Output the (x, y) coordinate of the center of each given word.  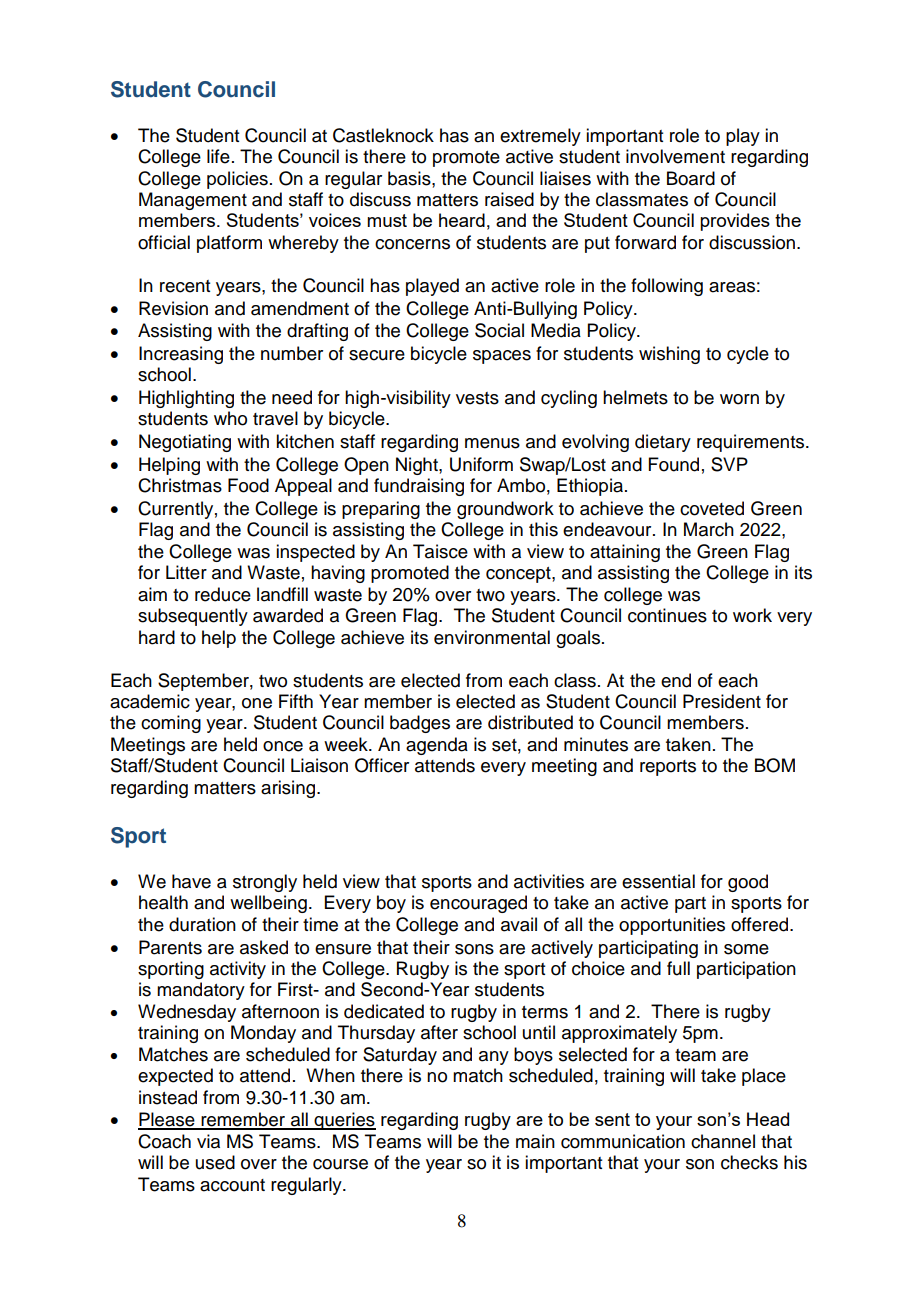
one (257, 703)
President (722, 701)
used (215, 1162)
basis (410, 178)
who (230, 418)
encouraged (478, 904)
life (218, 156)
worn (739, 399)
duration (202, 924)
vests (477, 398)
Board (691, 178)
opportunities (672, 926)
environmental (492, 637)
